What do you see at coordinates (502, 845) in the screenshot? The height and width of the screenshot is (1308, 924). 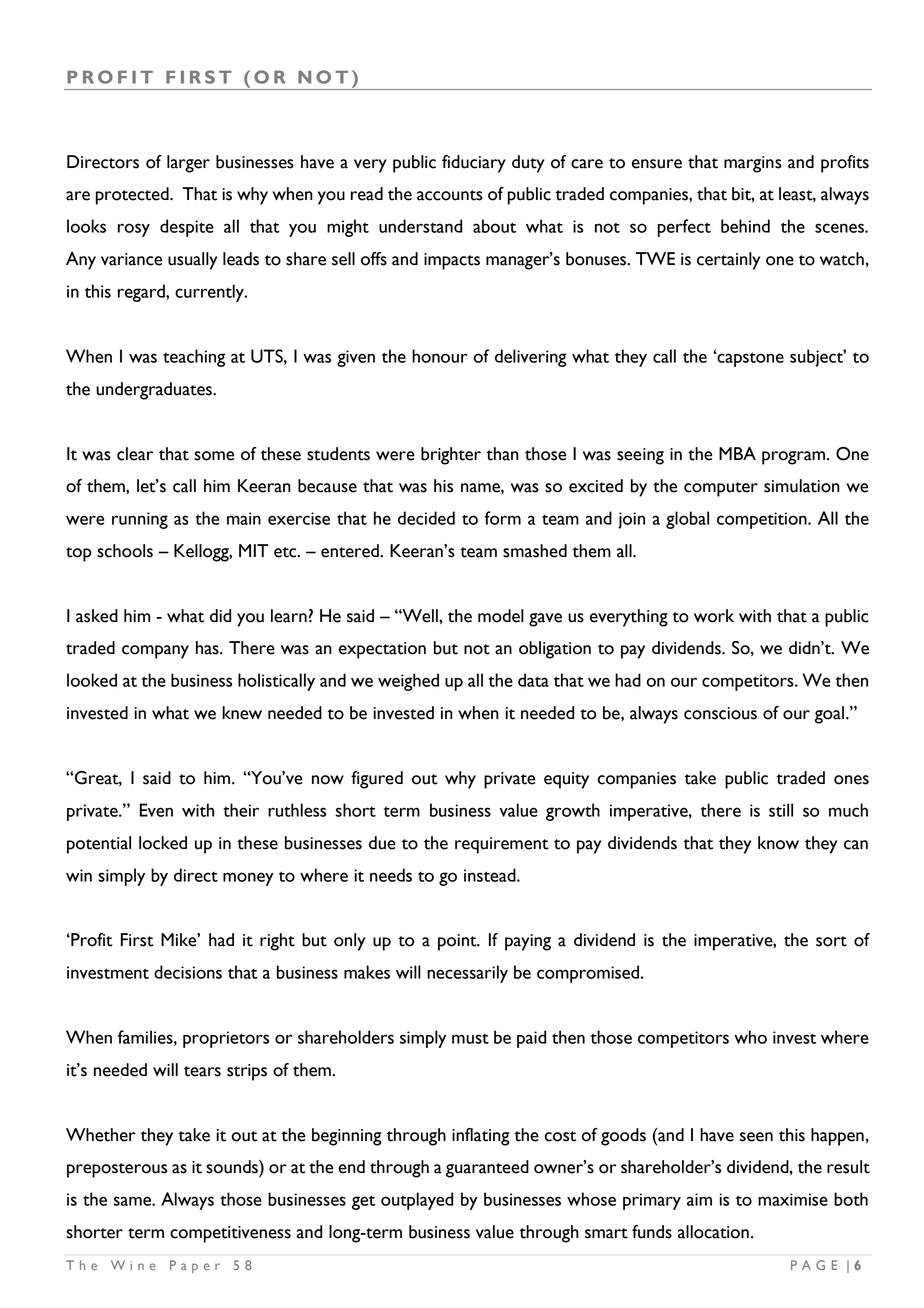 I see `requirement` at bounding box center [502, 845].
